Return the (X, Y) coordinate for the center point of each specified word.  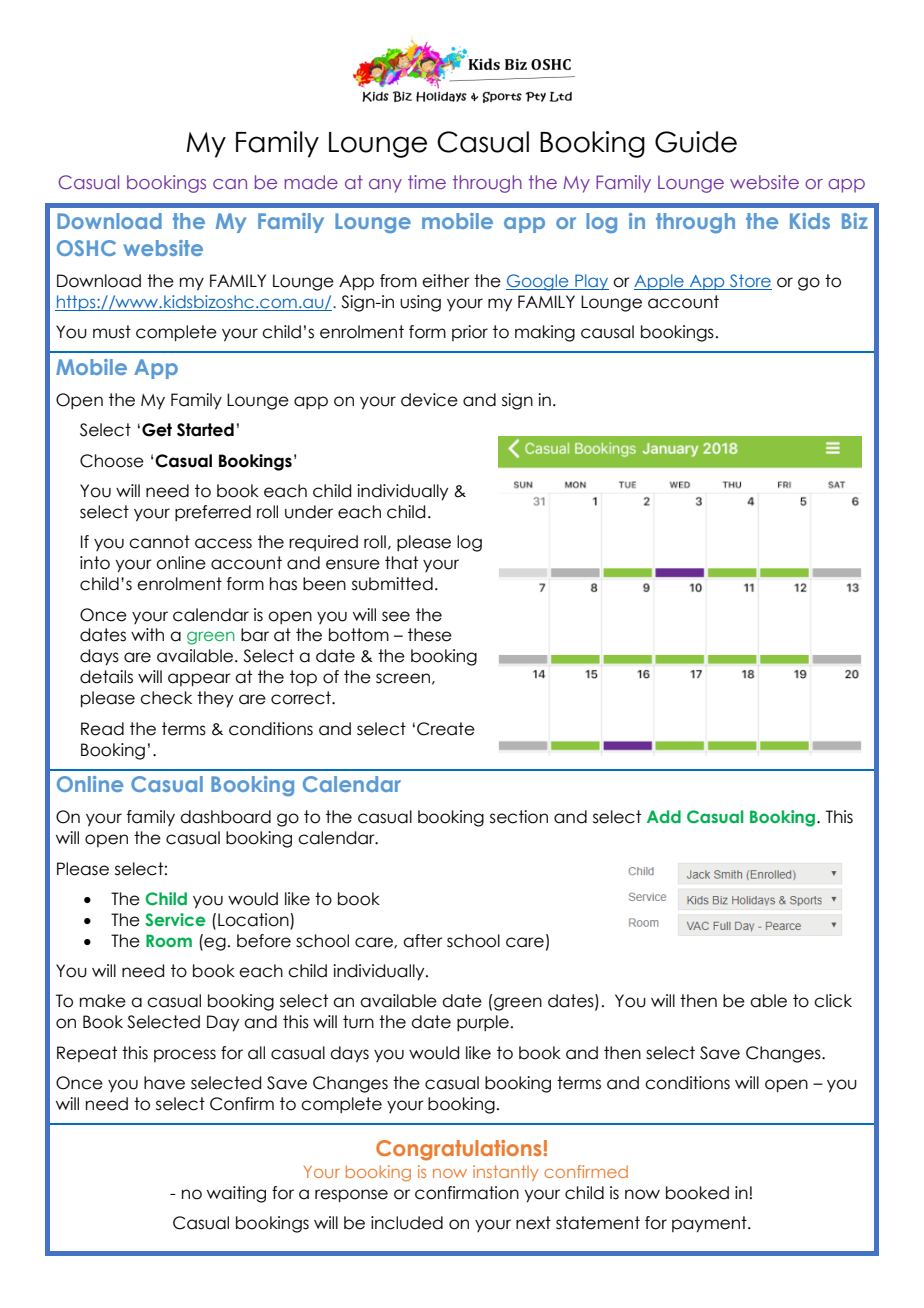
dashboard (225, 817)
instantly (506, 1173)
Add (664, 816)
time (427, 182)
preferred (213, 513)
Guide (696, 142)
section (519, 817)
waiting (236, 1194)
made (311, 182)
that (401, 563)
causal (607, 332)
